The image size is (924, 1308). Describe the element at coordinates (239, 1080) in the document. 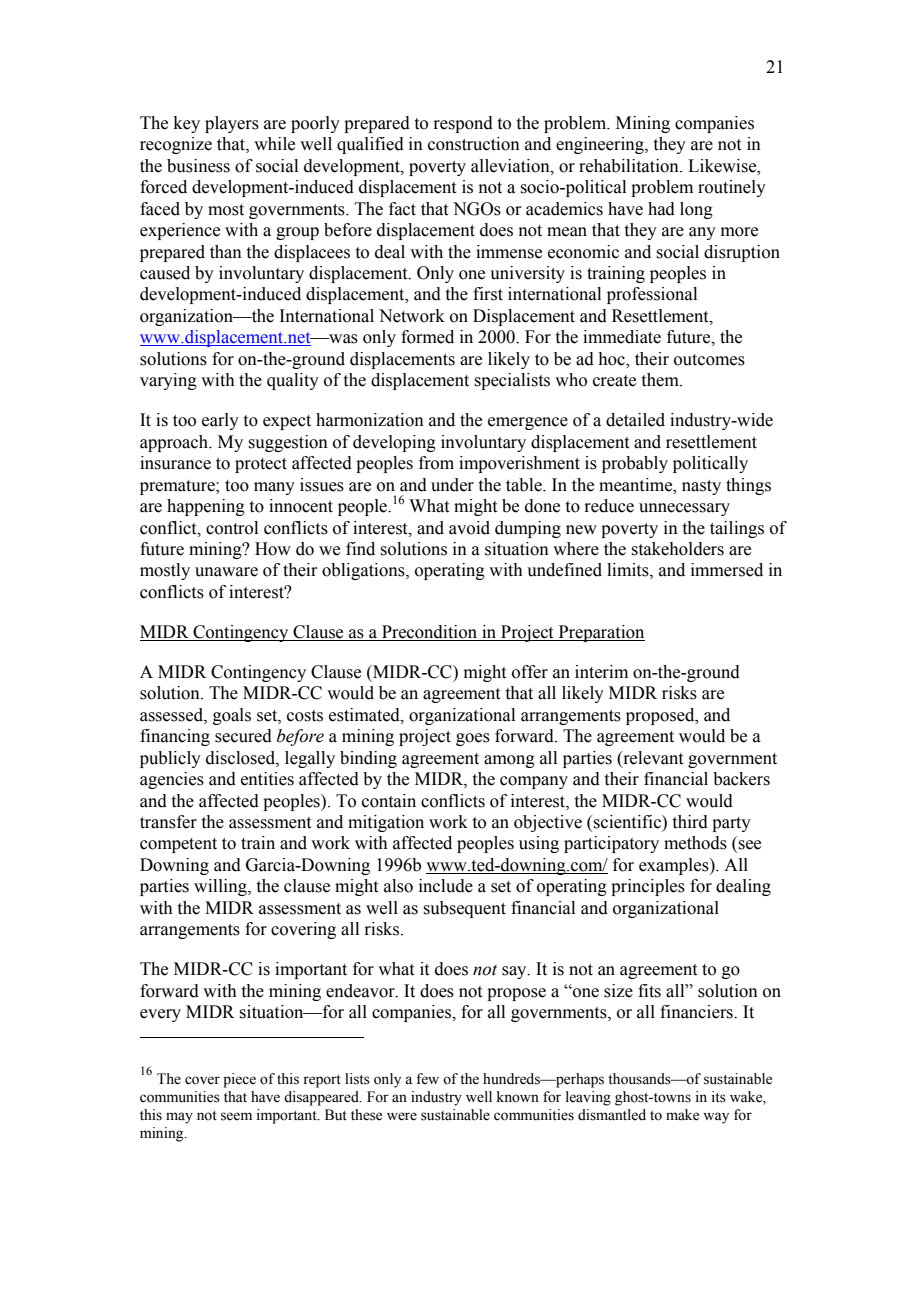

I see `piece` at that location.
